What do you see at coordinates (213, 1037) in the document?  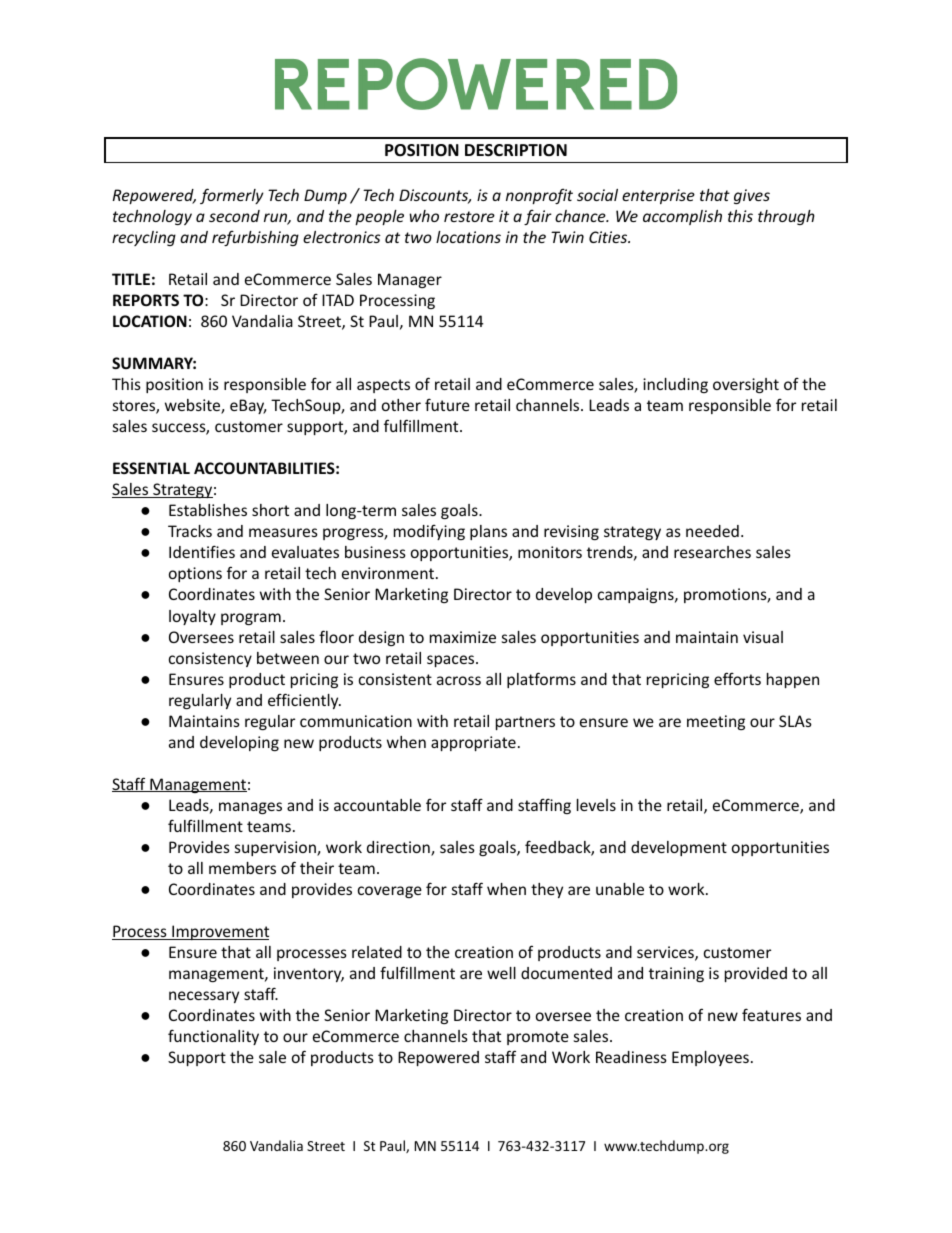 I see `functionality` at bounding box center [213, 1037].
